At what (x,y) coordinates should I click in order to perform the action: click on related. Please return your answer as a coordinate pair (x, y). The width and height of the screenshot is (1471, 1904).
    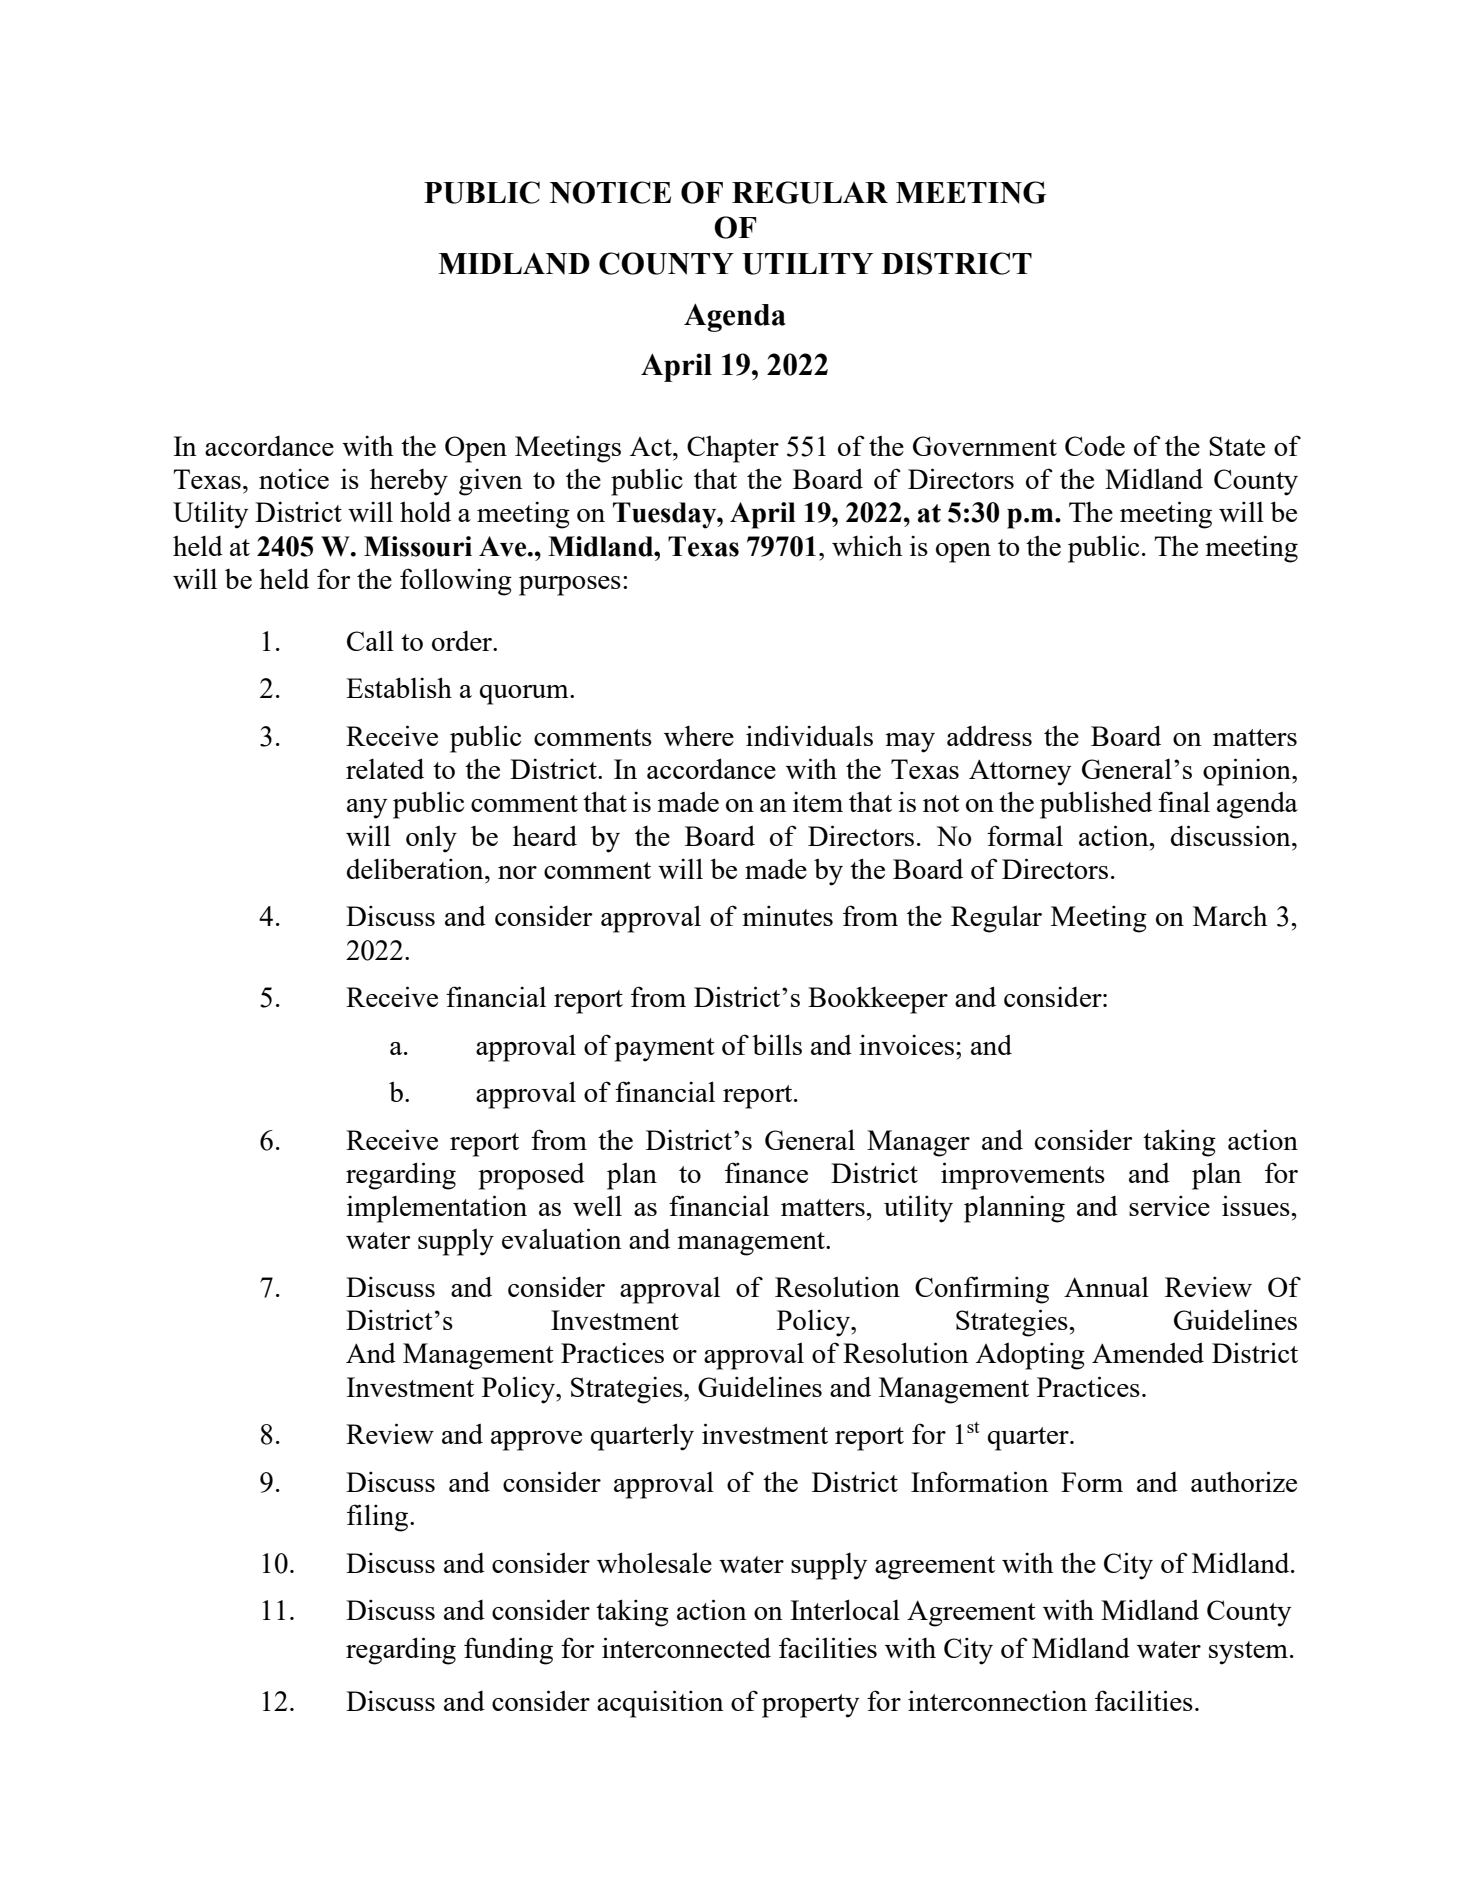
    Looking at the image, I should click on (385, 768).
